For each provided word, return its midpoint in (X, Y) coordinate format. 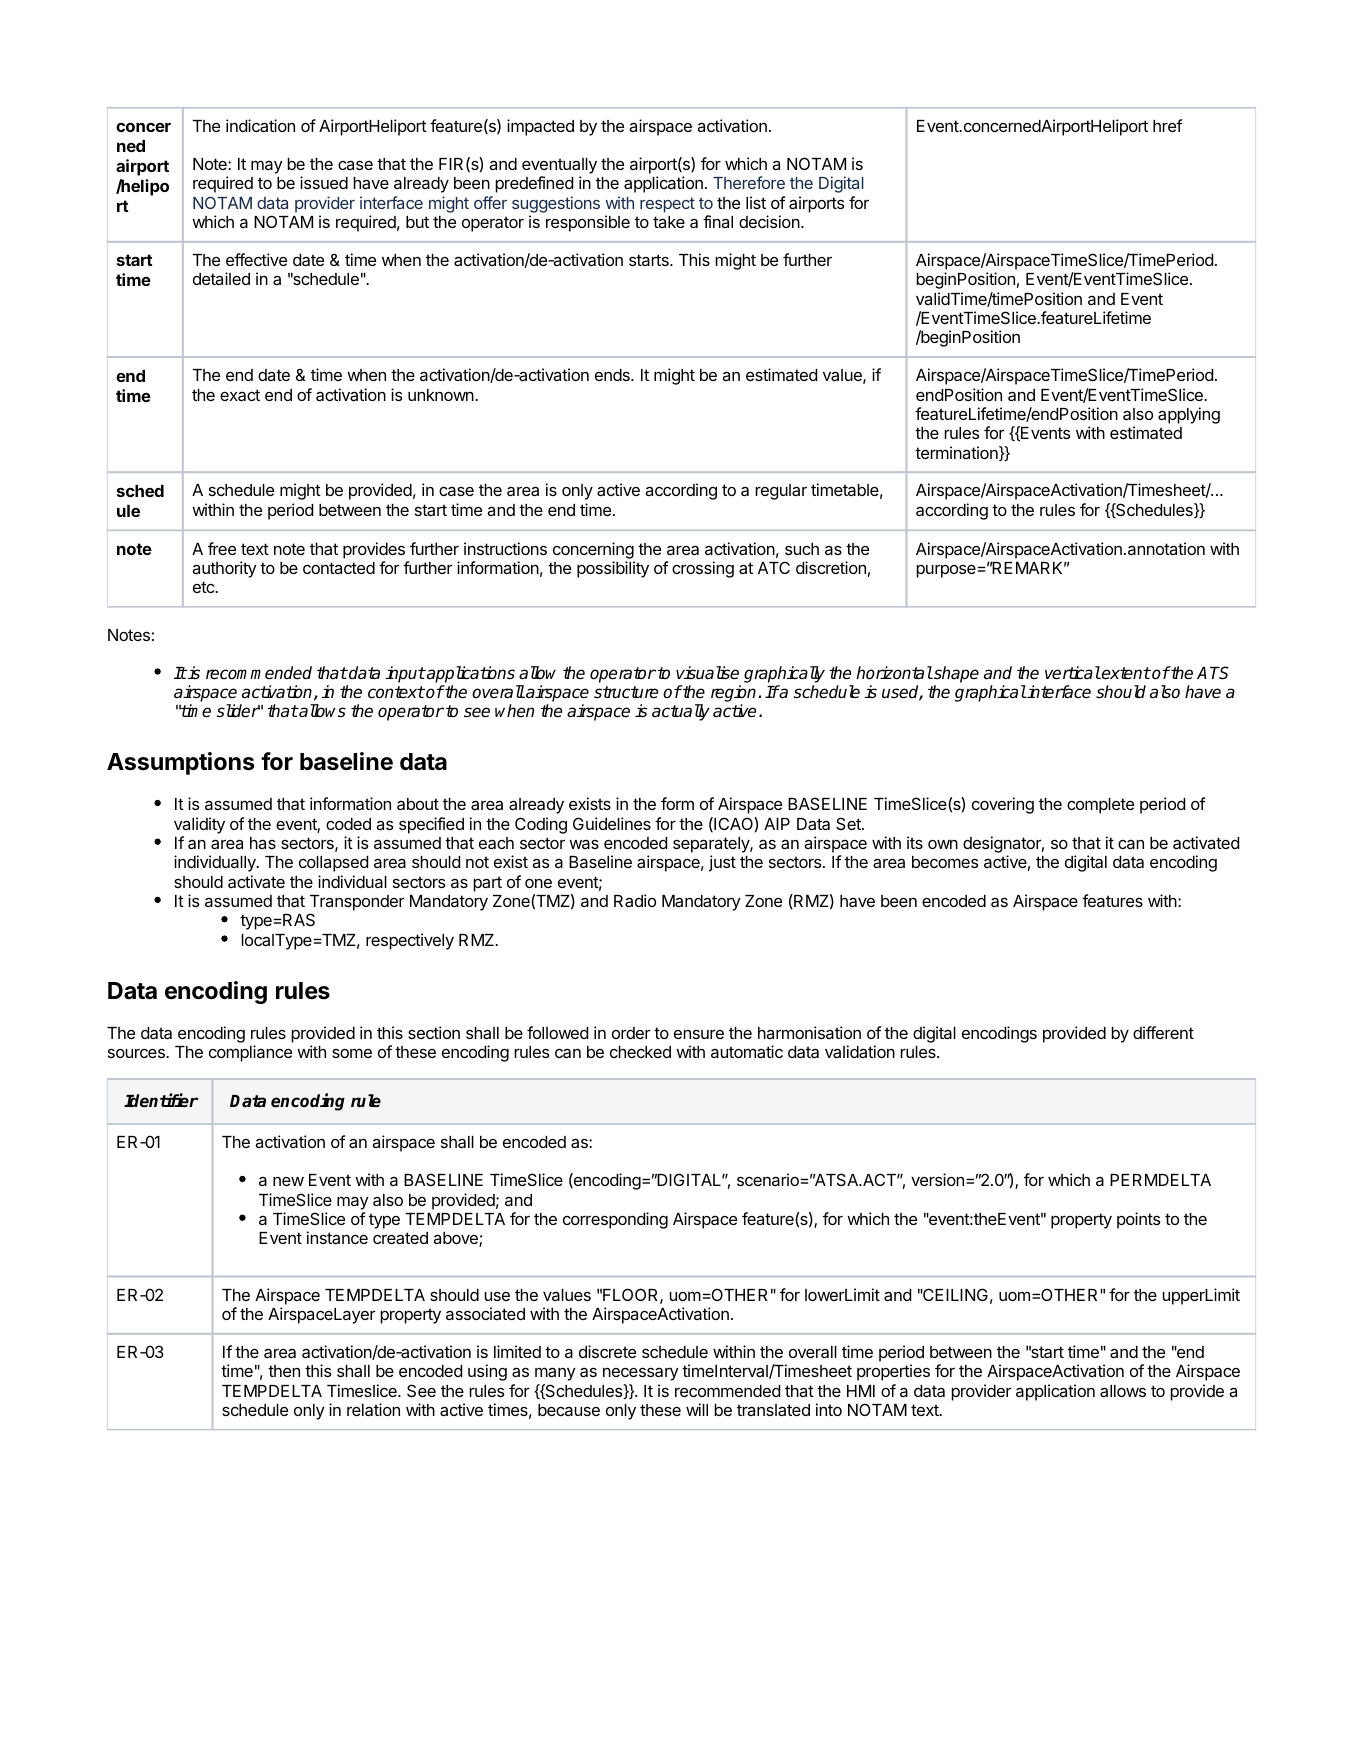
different (1163, 1032)
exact (240, 395)
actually (681, 712)
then (284, 1371)
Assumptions (180, 763)
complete (1100, 806)
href (1168, 125)
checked (640, 1052)
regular (781, 492)
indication (260, 125)
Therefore (749, 182)
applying (1189, 415)
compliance (250, 1053)
